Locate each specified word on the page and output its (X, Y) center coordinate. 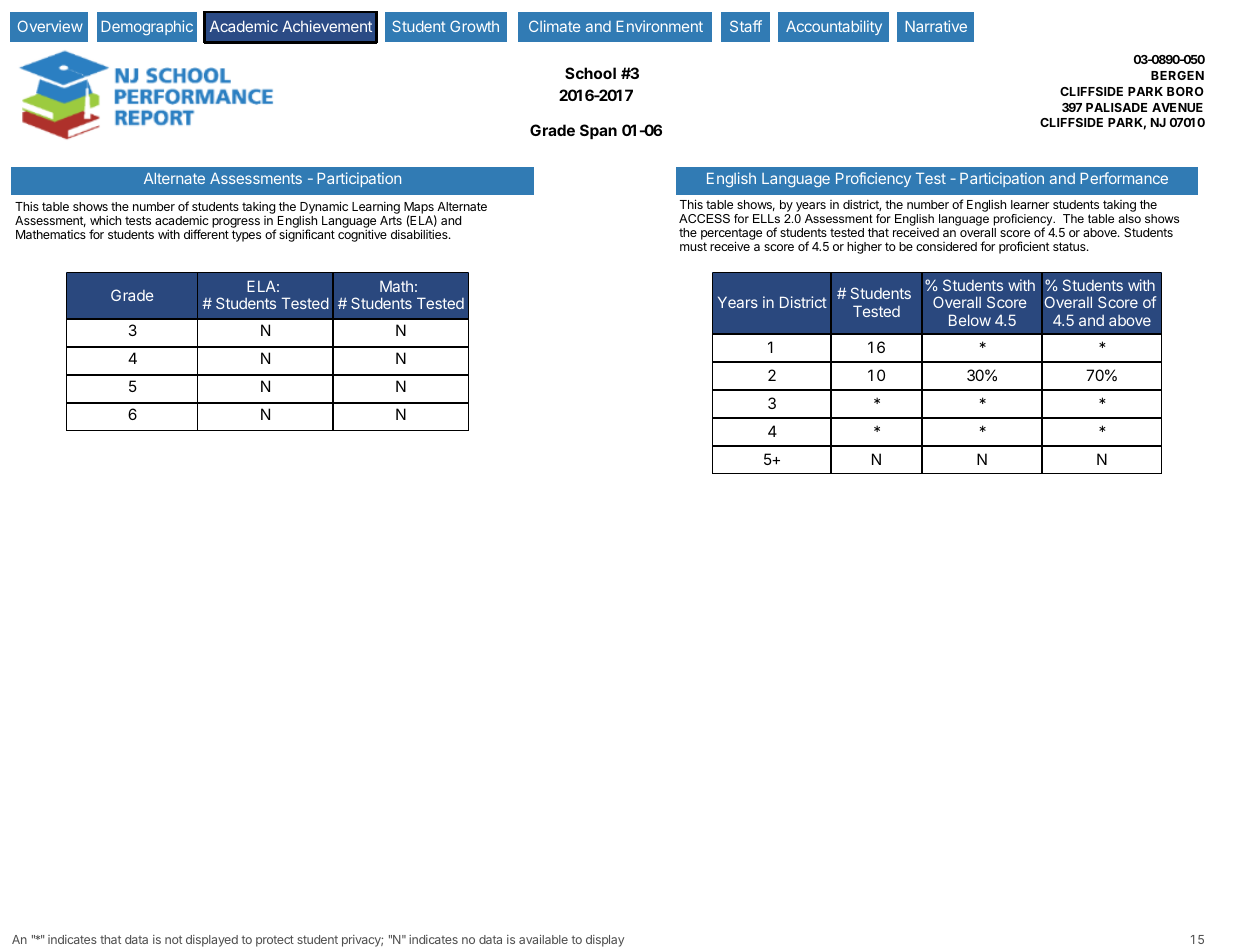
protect (275, 941)
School (590, 73)
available (543, 939)
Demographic (147, 27)
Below (970, 320)
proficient (1024, 247)
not (173, 939)
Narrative (936, 26)
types (246, 236)
